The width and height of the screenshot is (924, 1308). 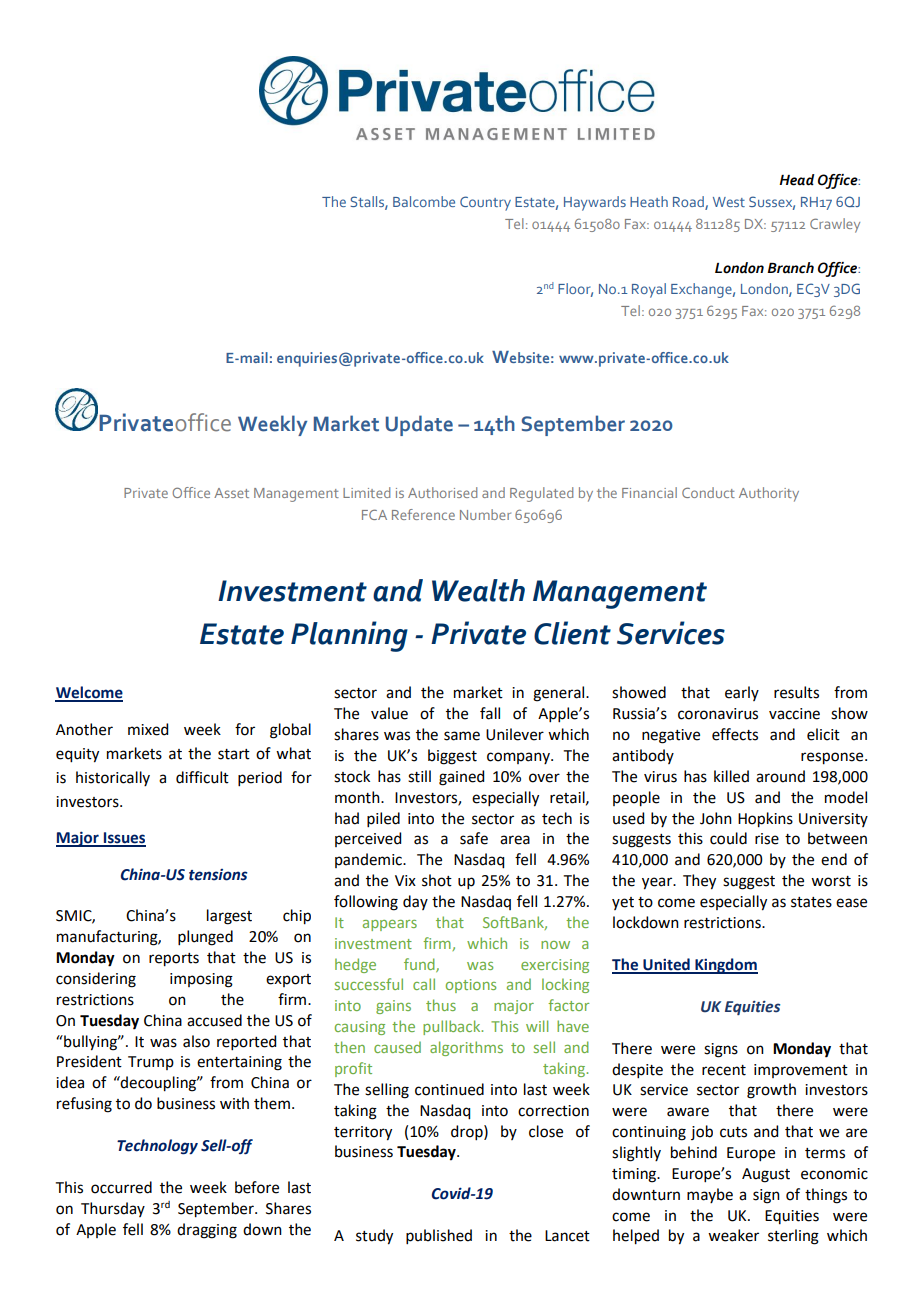 I want to click on Wealth, so click(x=478, y=590).
